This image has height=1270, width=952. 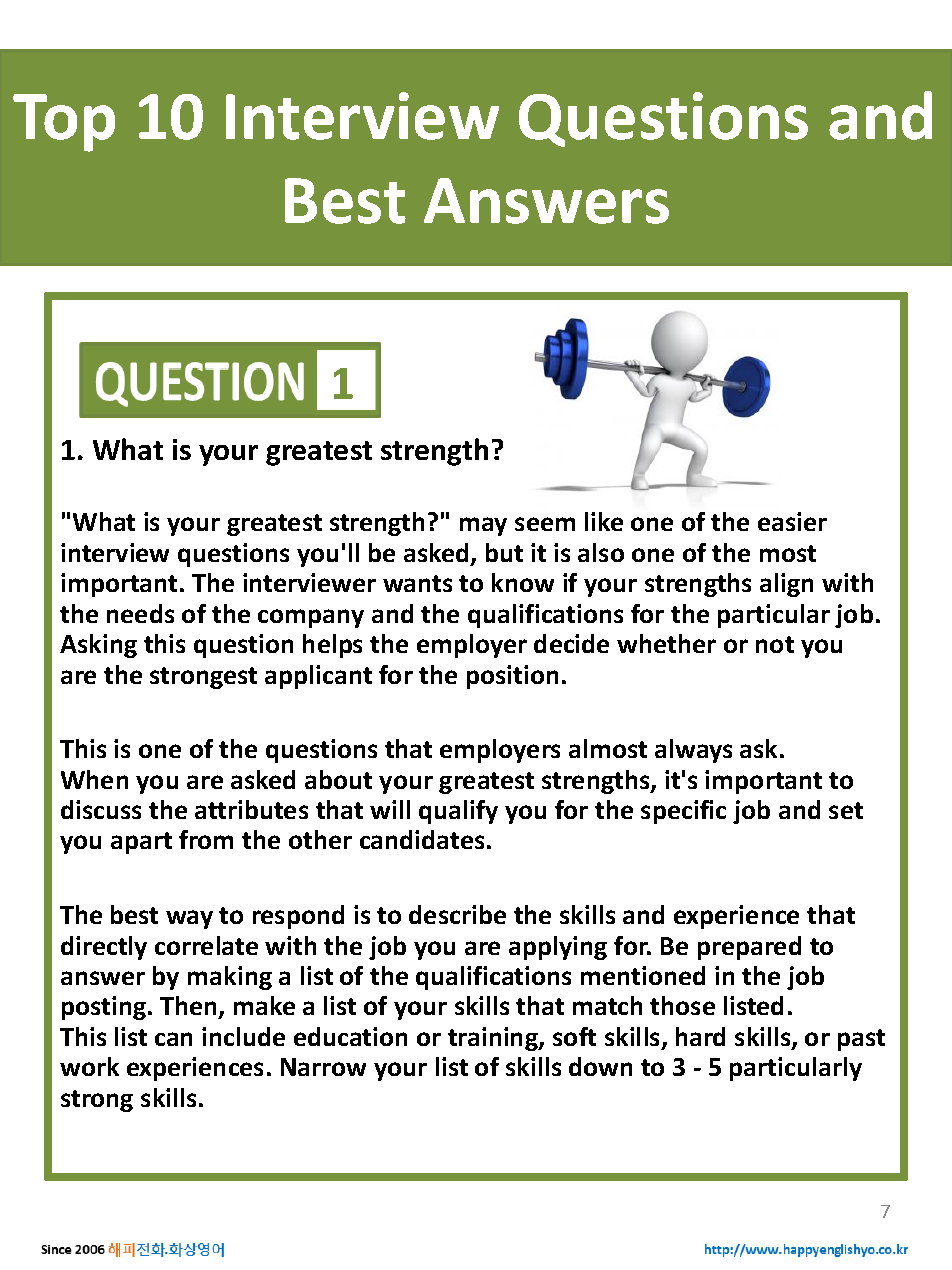 I want to click on easier, so click(x=792, y=521).
